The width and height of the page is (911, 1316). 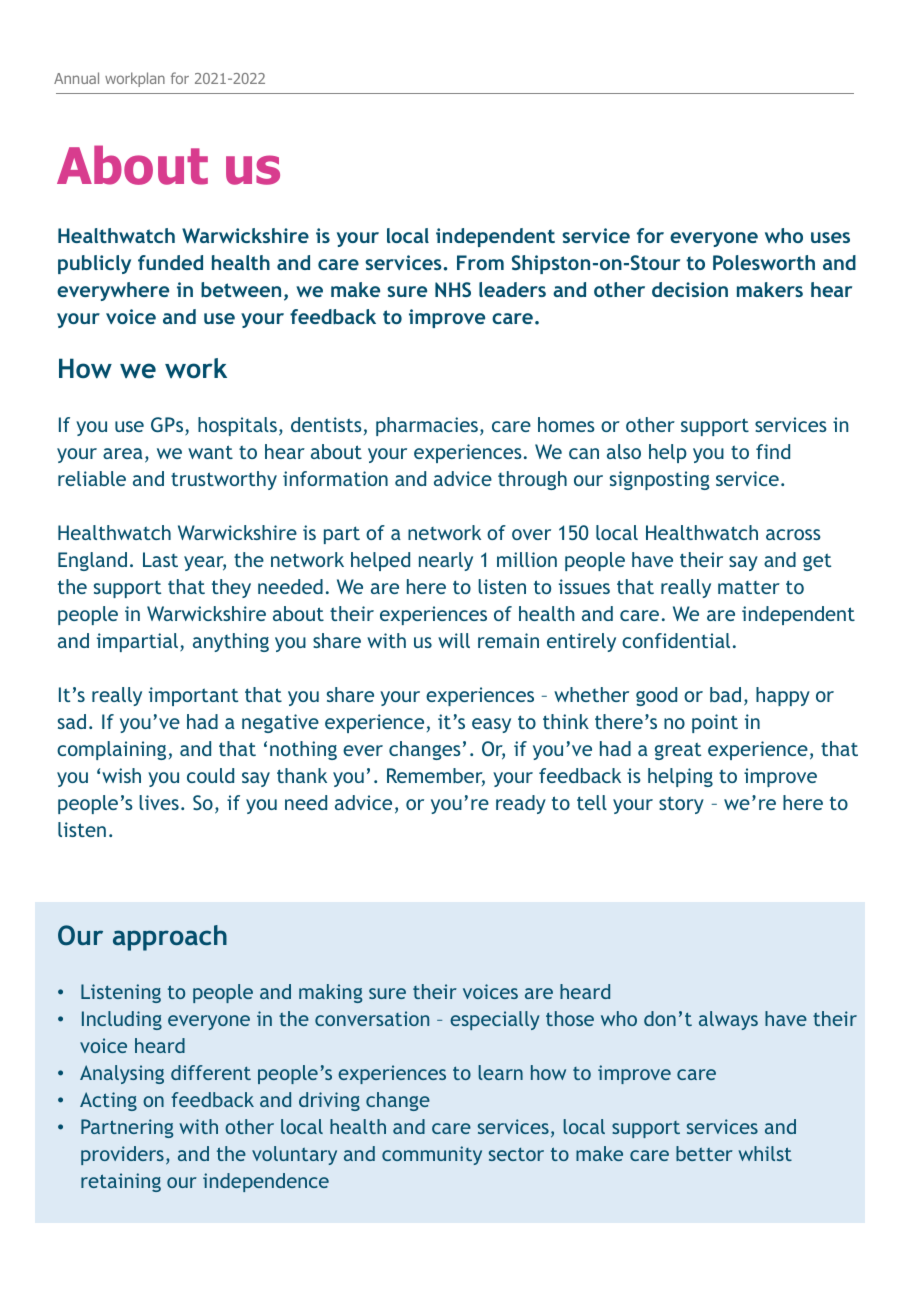 What do you see at coordinates (521, 804) in the page?
I see `ready` at bounding box center [521, 804].
